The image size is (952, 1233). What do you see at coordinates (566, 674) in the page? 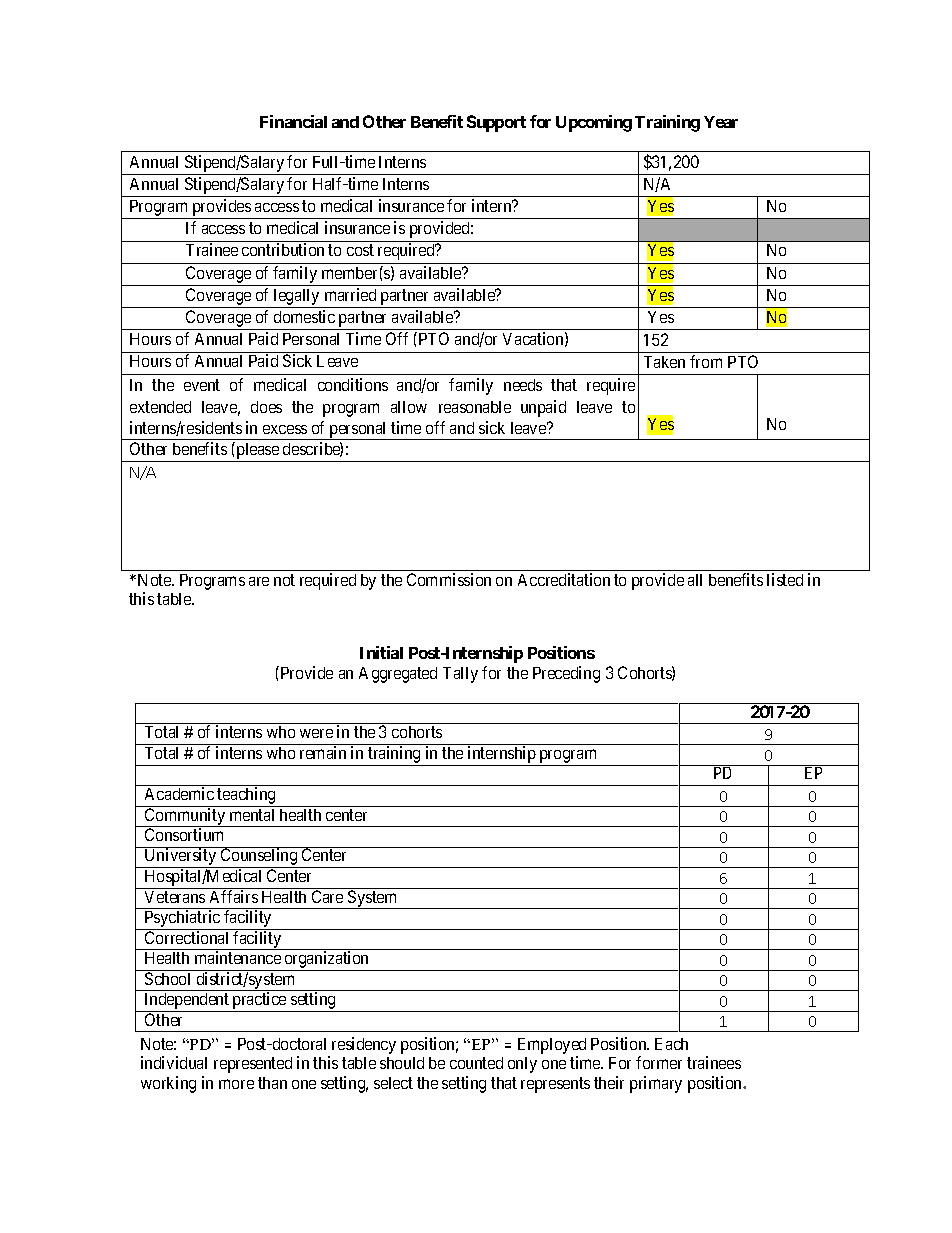
I see `Preceding` at bounding box center [566, 674].
